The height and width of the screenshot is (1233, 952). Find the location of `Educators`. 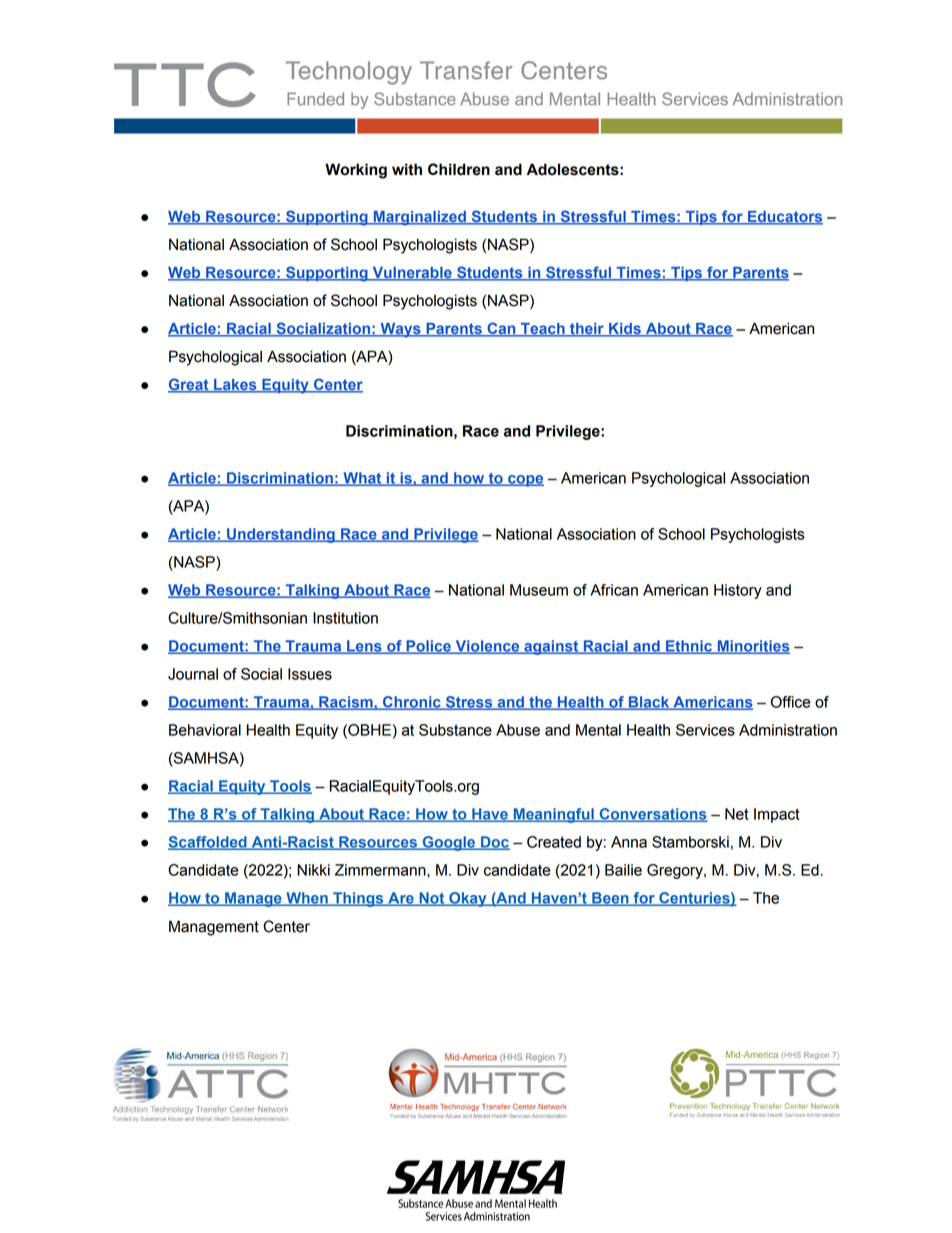

Educators is located at coordinates (784, 217).
